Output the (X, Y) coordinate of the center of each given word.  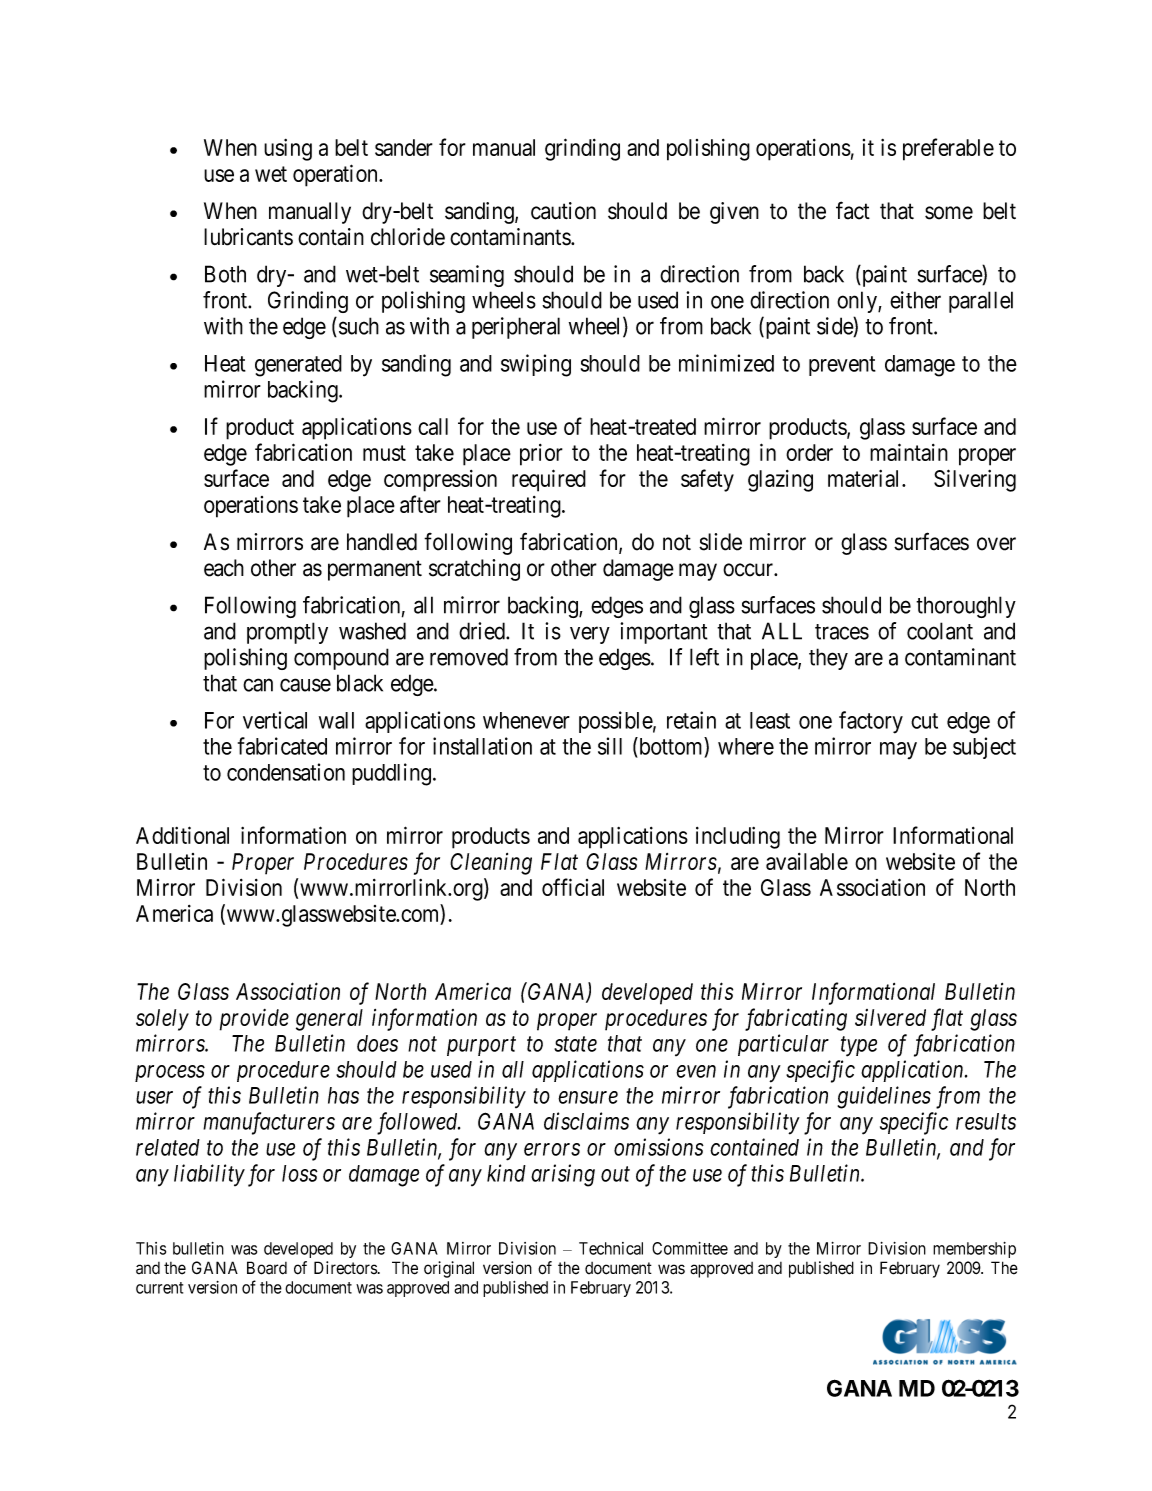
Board (267, 1268)
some (949, 213)
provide (254, 1020)
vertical (275, 720)
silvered (890, 1017)
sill (610, 746)
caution (563, 211)
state (575, 1044)
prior (541, 455)
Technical (611, 1248)
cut (924, 721)
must (384, 453)
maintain (909, 452)
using (288, 150)
